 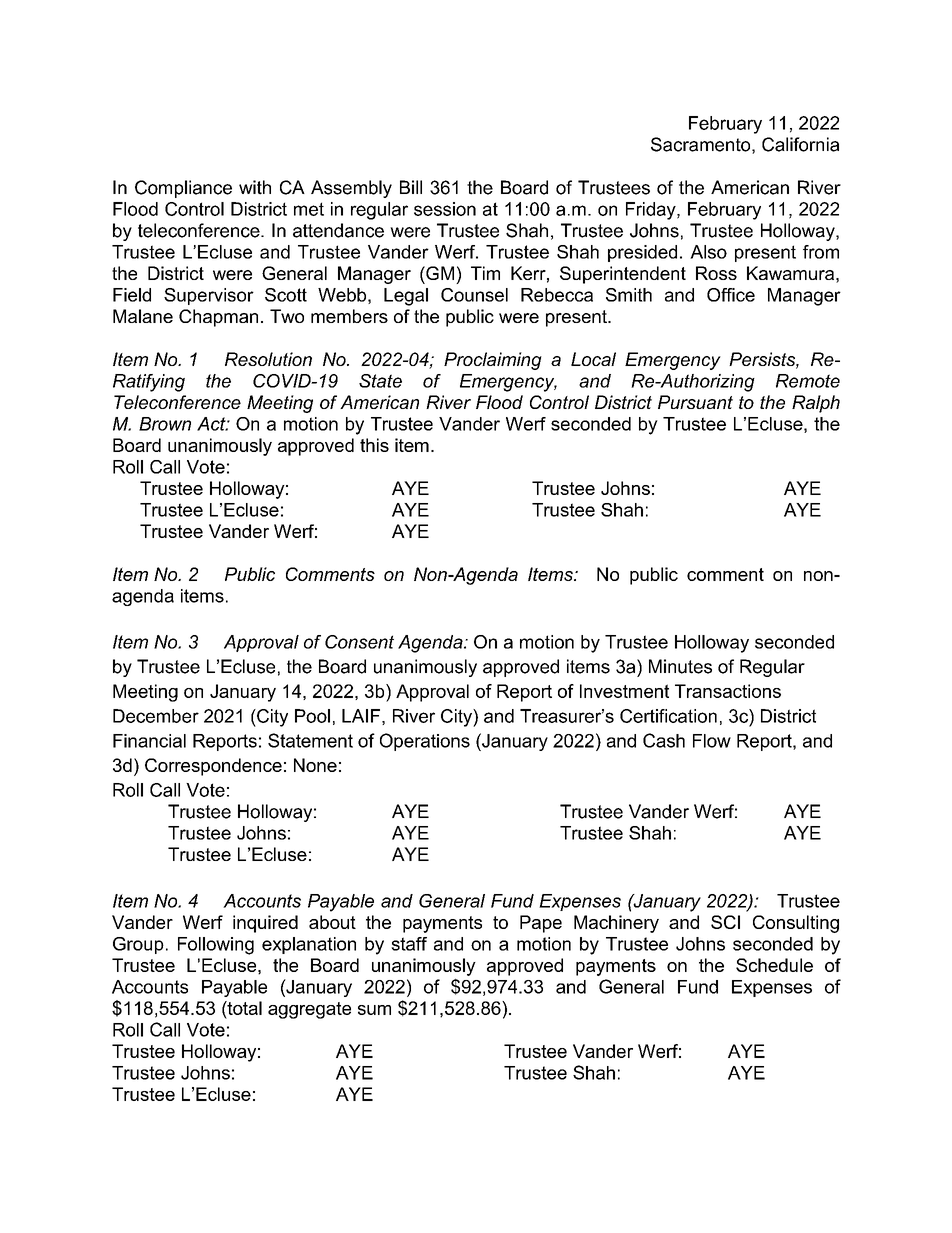 I want to click on Office, so click(x=731, y=295).
